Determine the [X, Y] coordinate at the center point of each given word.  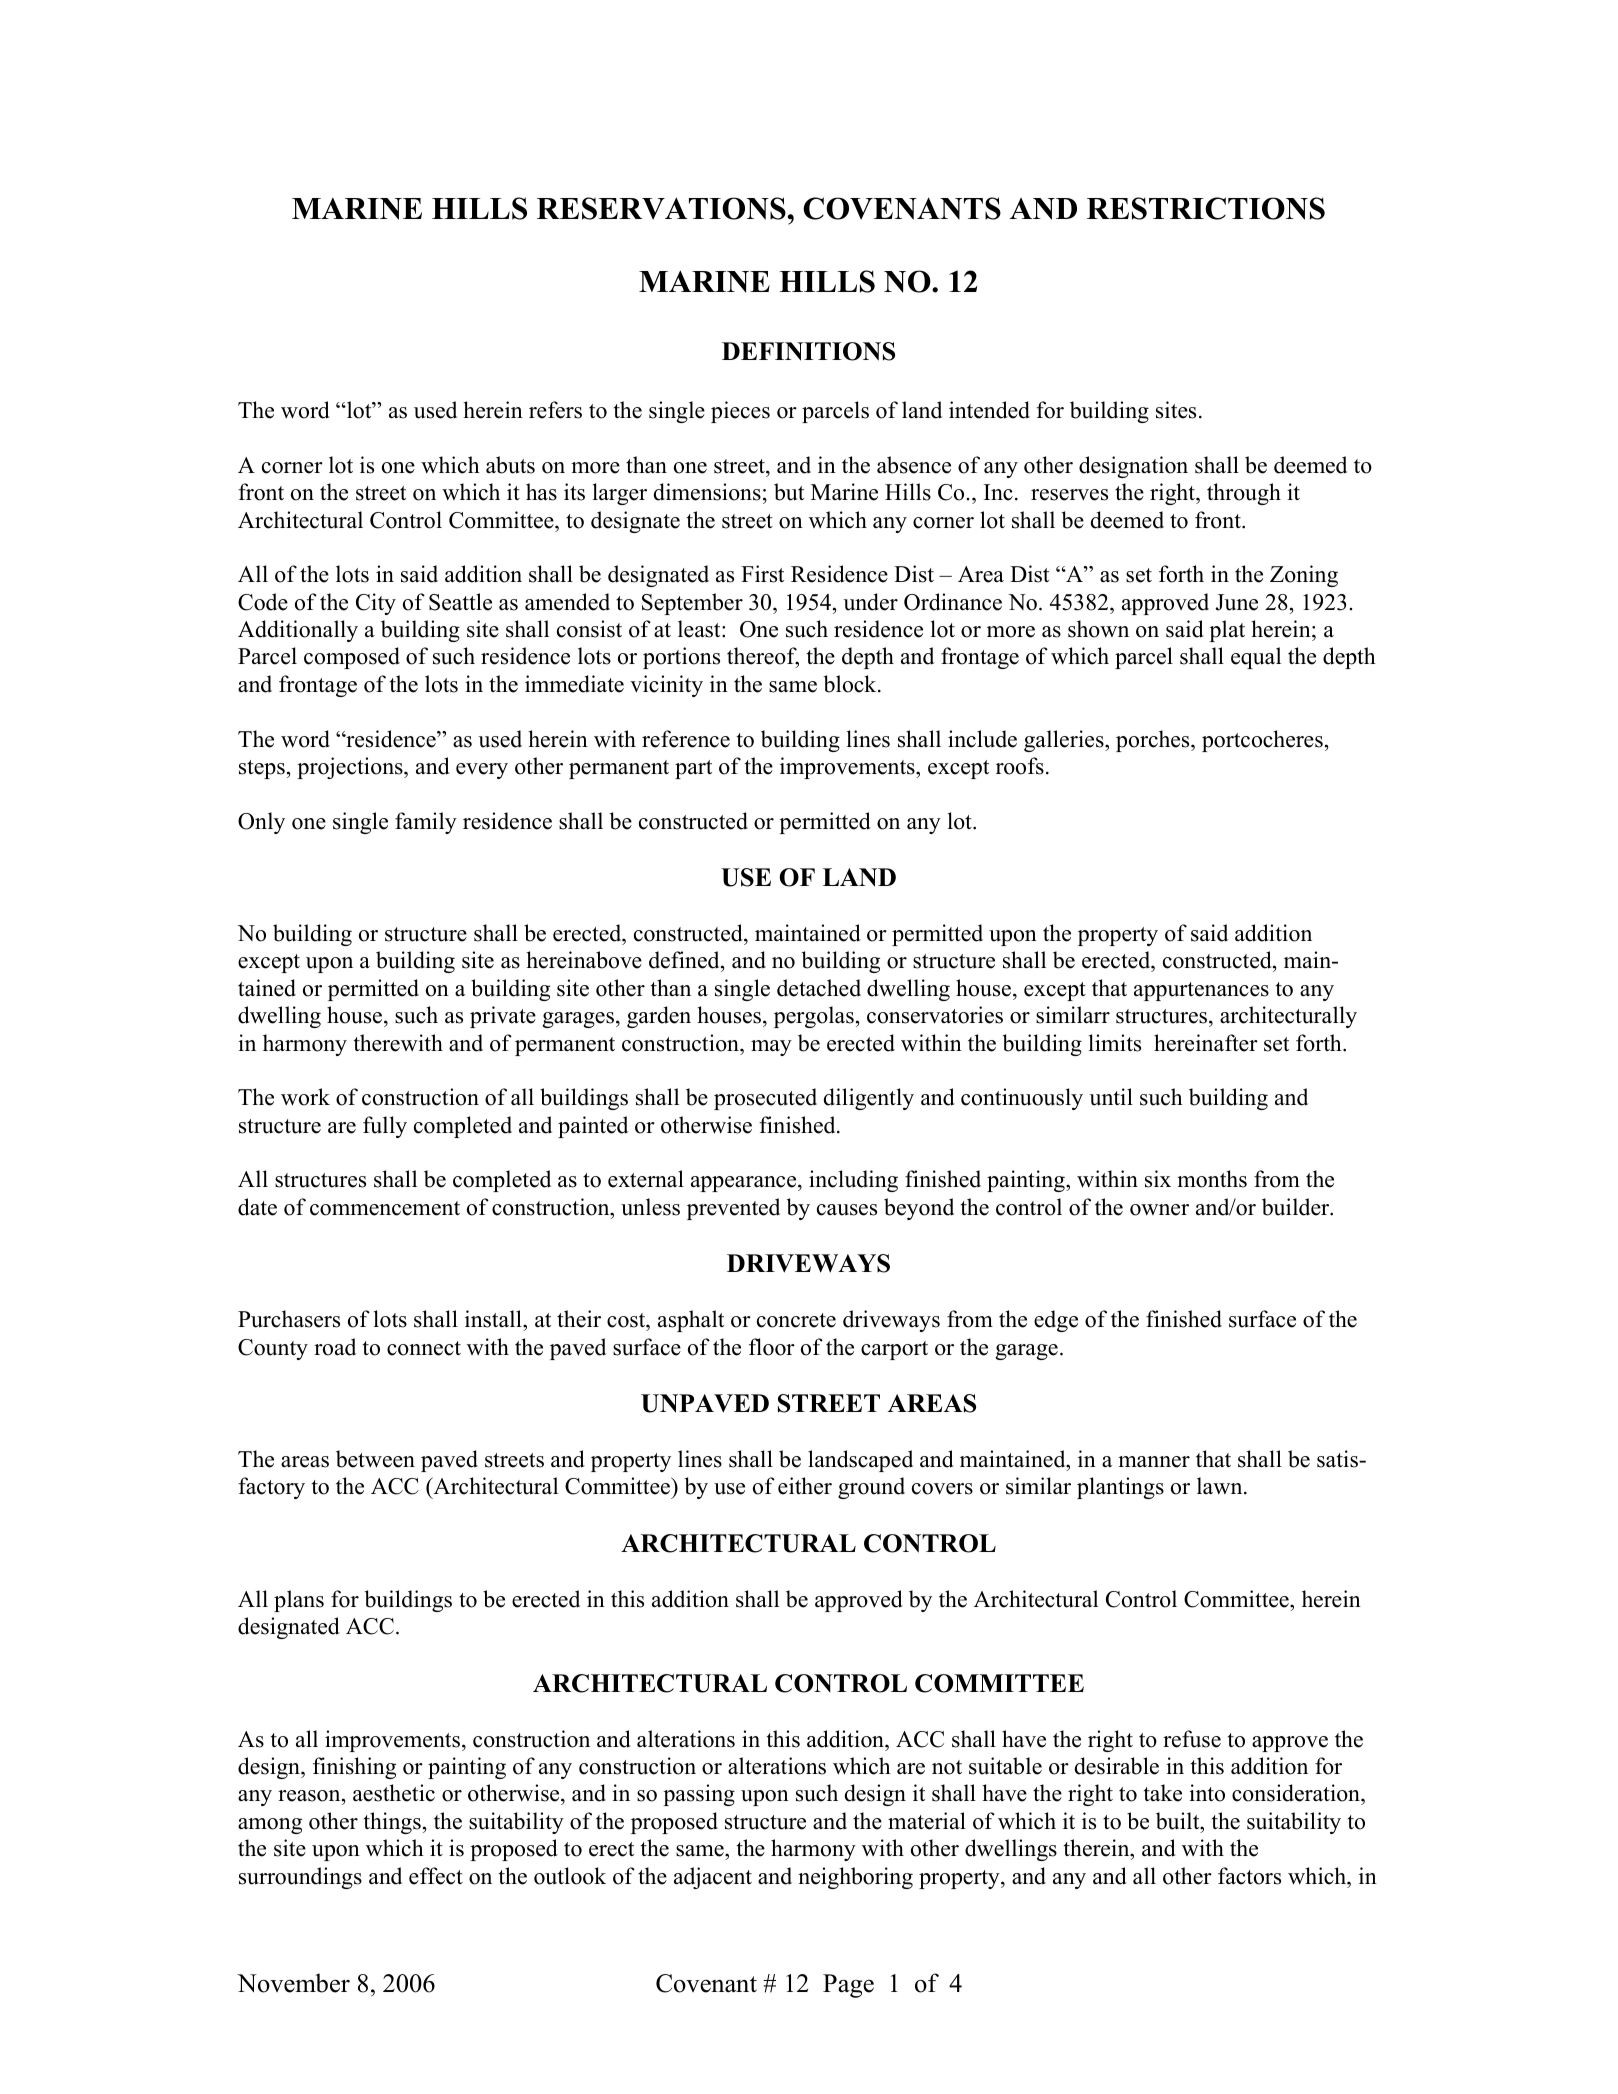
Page [848, 1986]
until [1111, 1097]
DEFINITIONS [808, 351]
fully [385, 1127]
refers [555, 410]
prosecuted [765, 1099]
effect [436, 1876]
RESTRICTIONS [1206, 208]
